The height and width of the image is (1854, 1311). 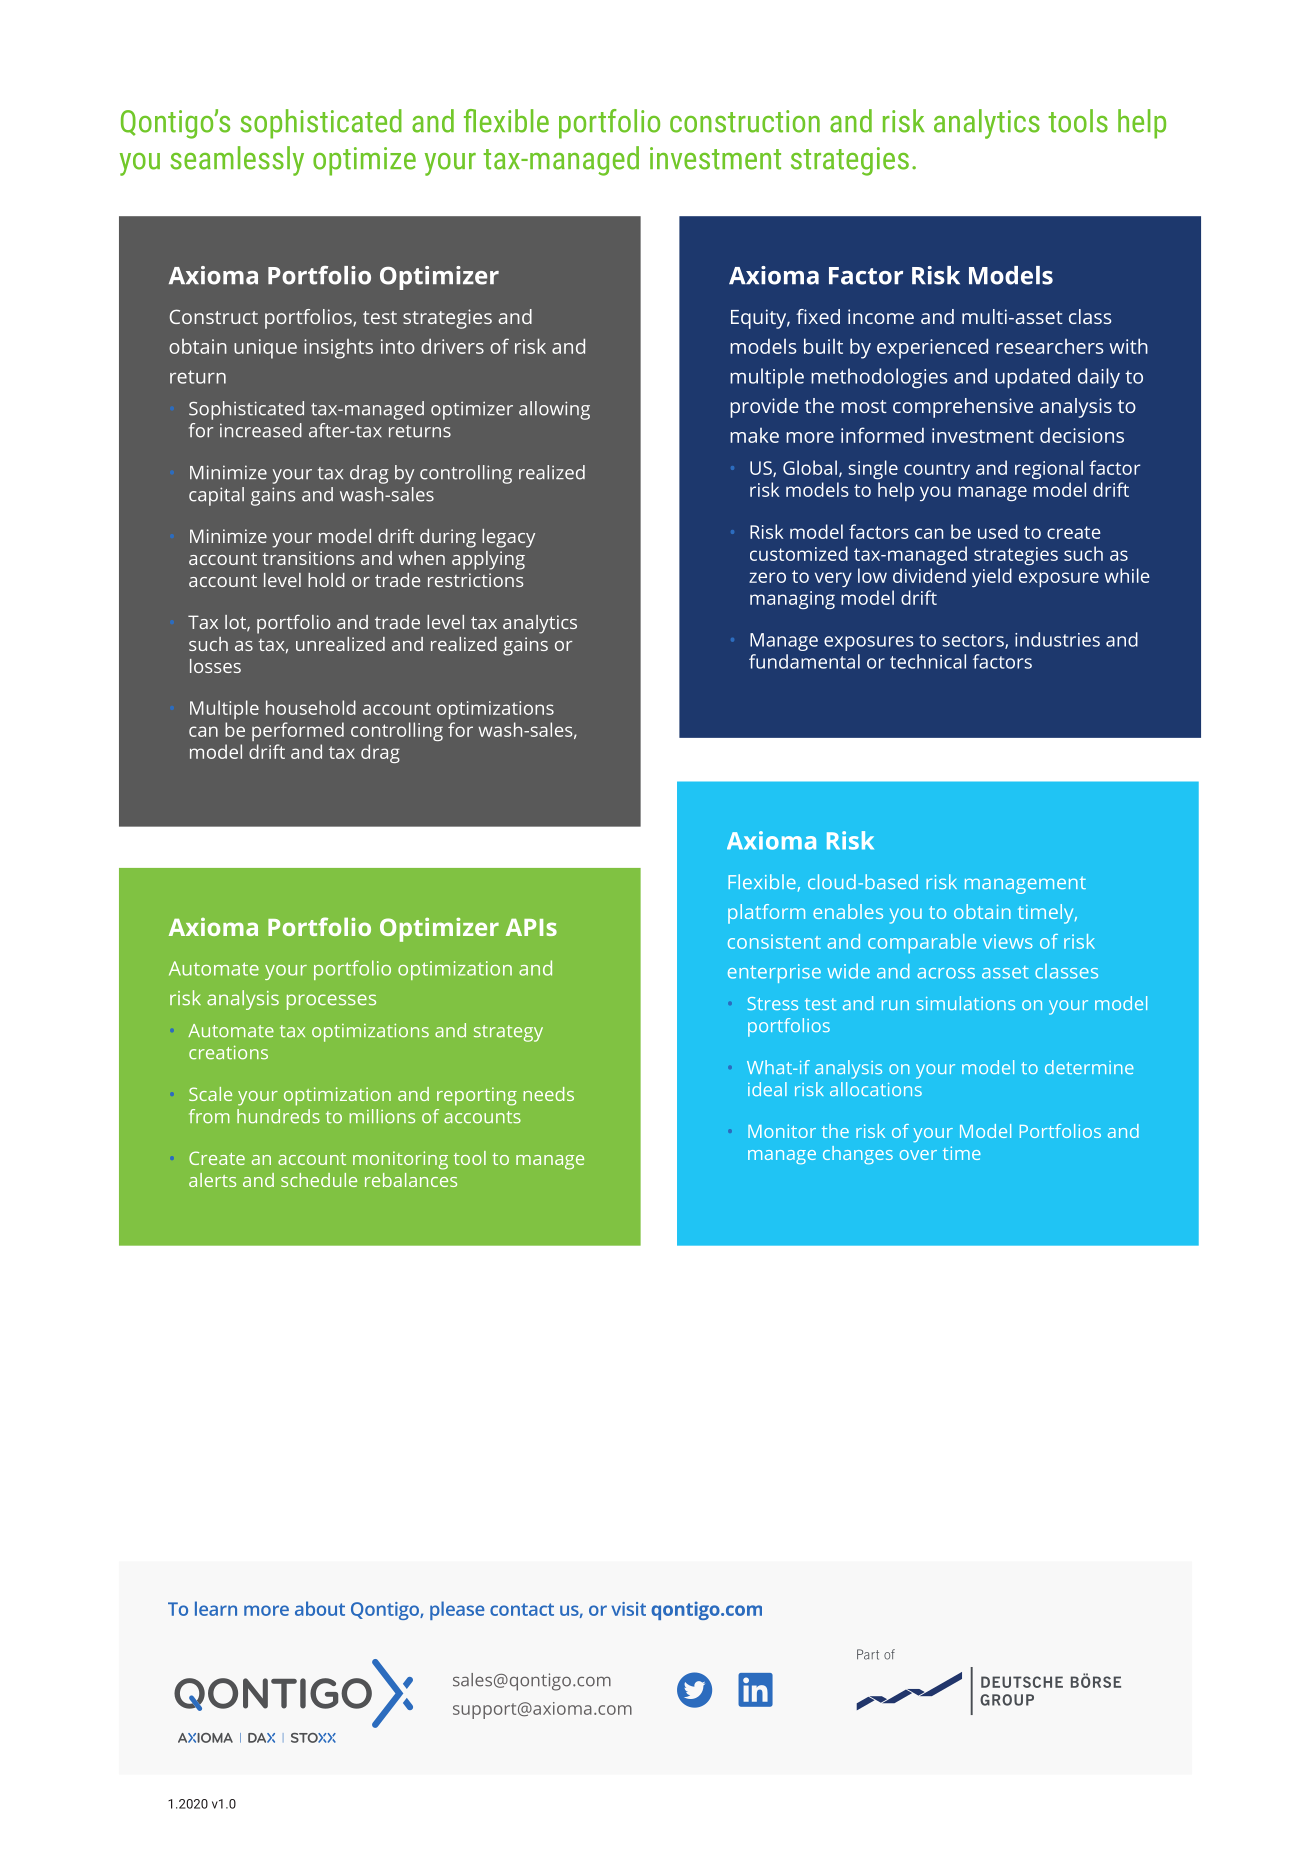 I want to click on industries, so click(x=1057, y=639).
